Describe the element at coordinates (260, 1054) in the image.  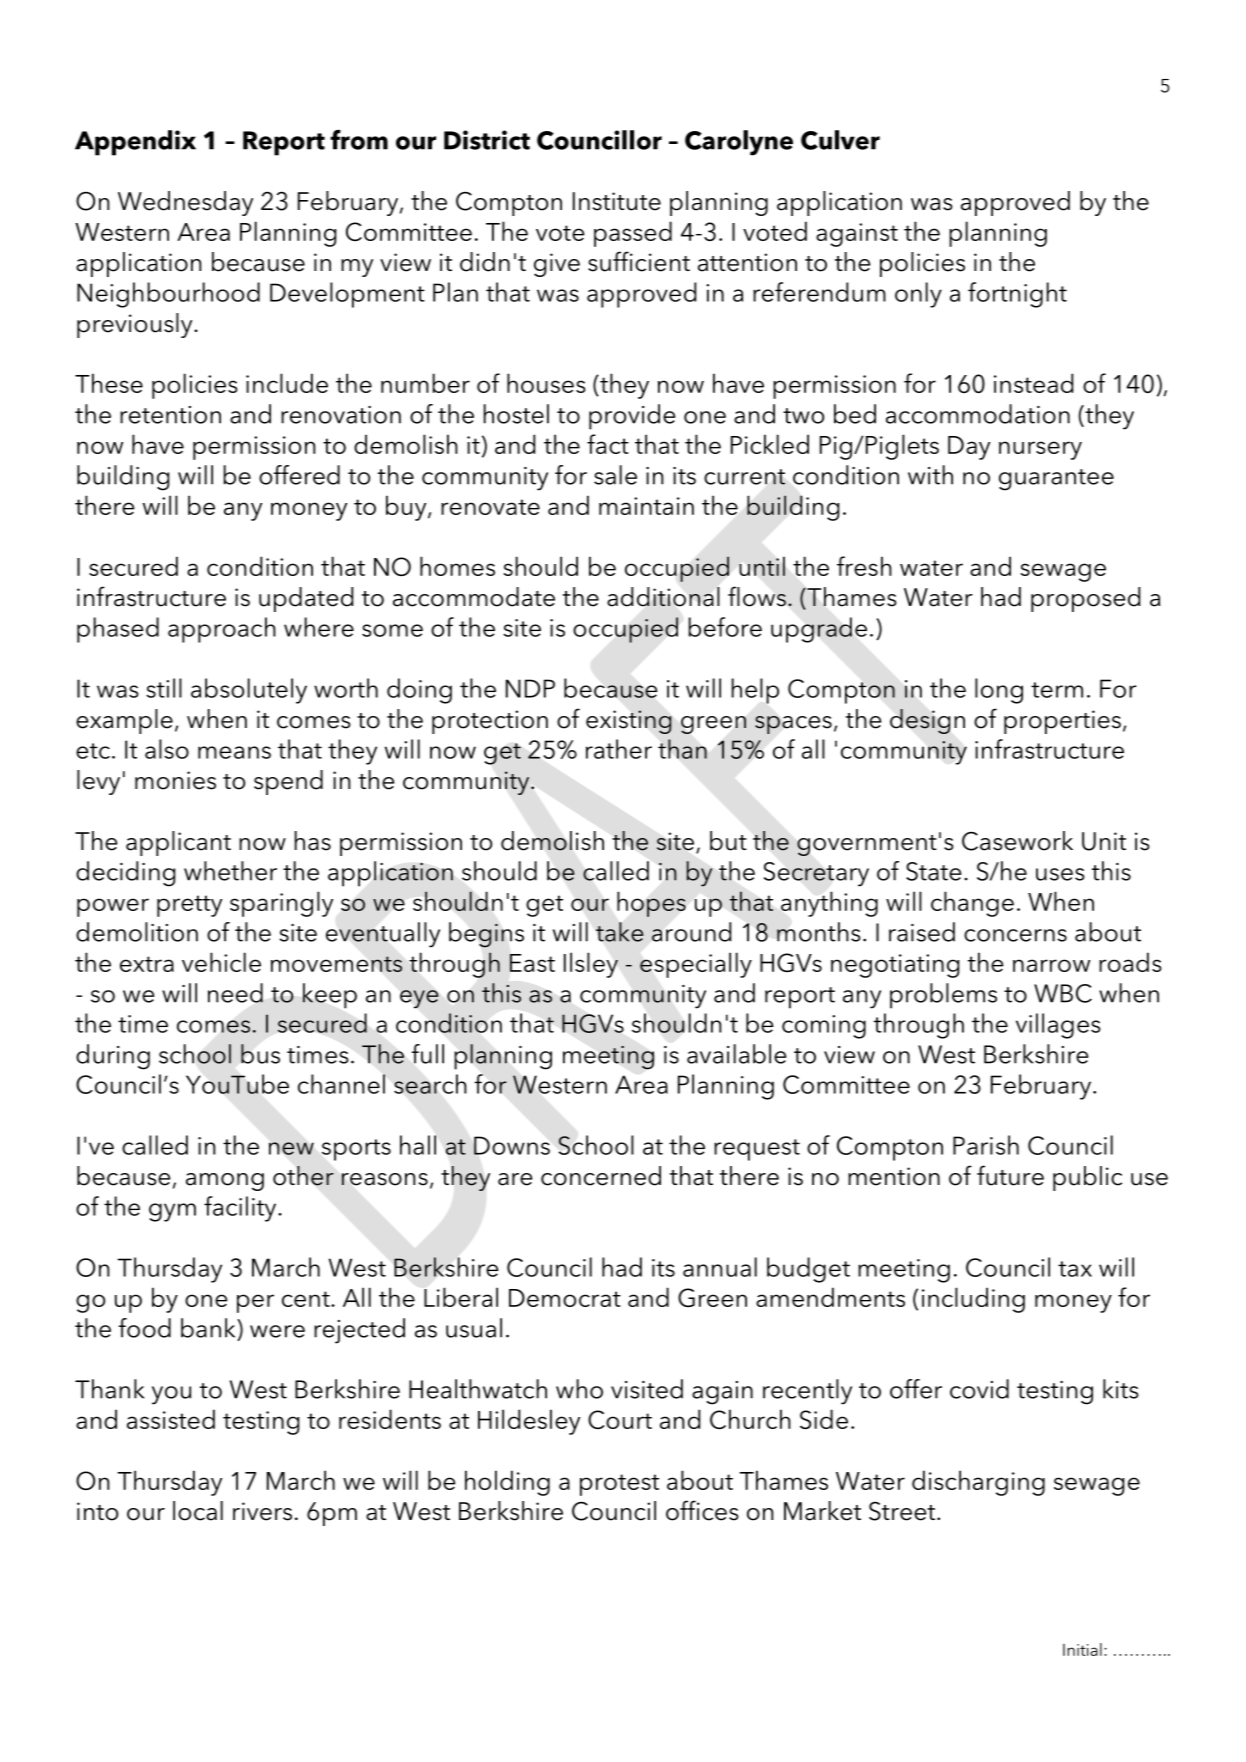
I see `bus` at that location.
